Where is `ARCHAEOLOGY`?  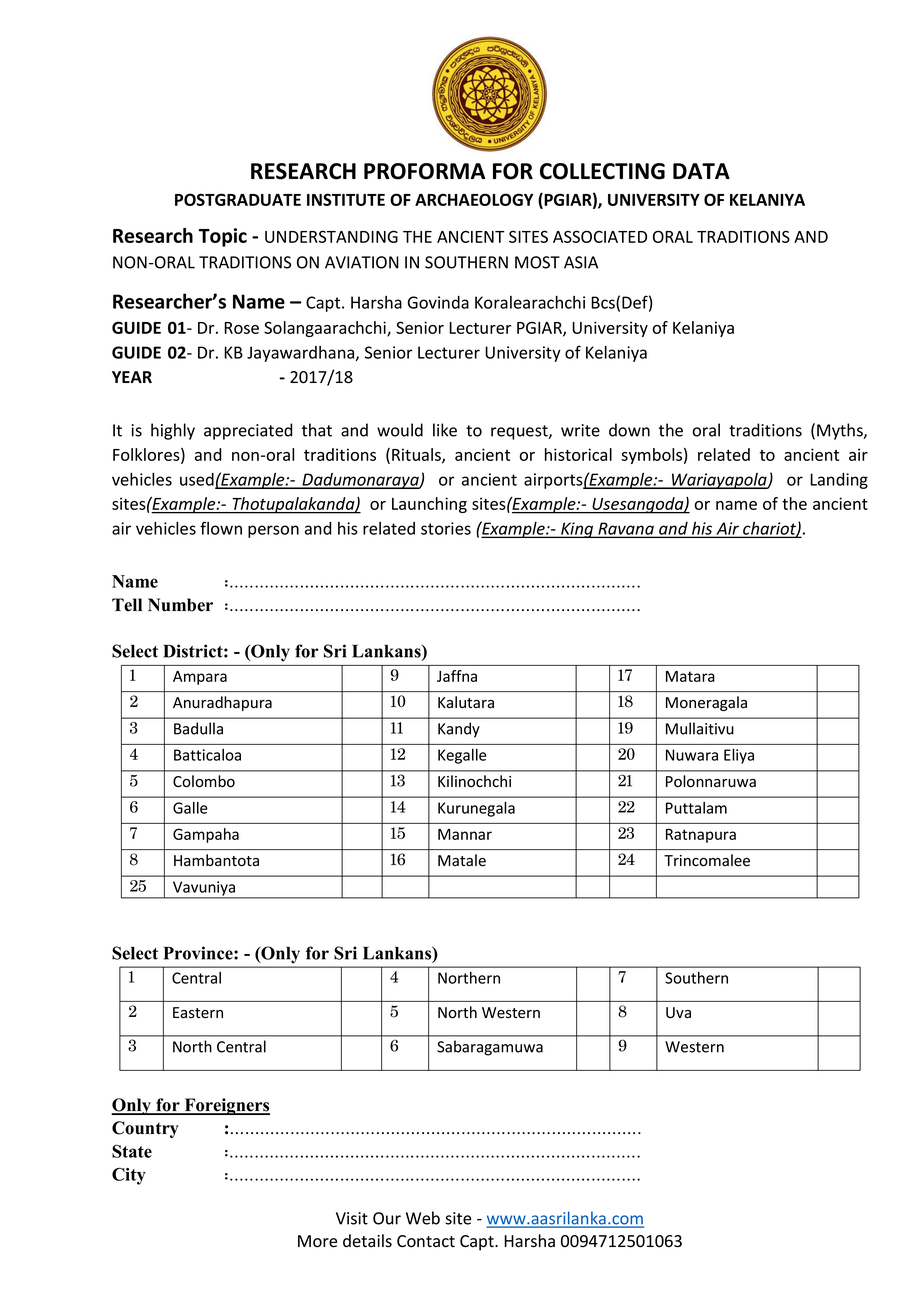
ARCHAEOLOGY is located at coordinates (474, 199).
